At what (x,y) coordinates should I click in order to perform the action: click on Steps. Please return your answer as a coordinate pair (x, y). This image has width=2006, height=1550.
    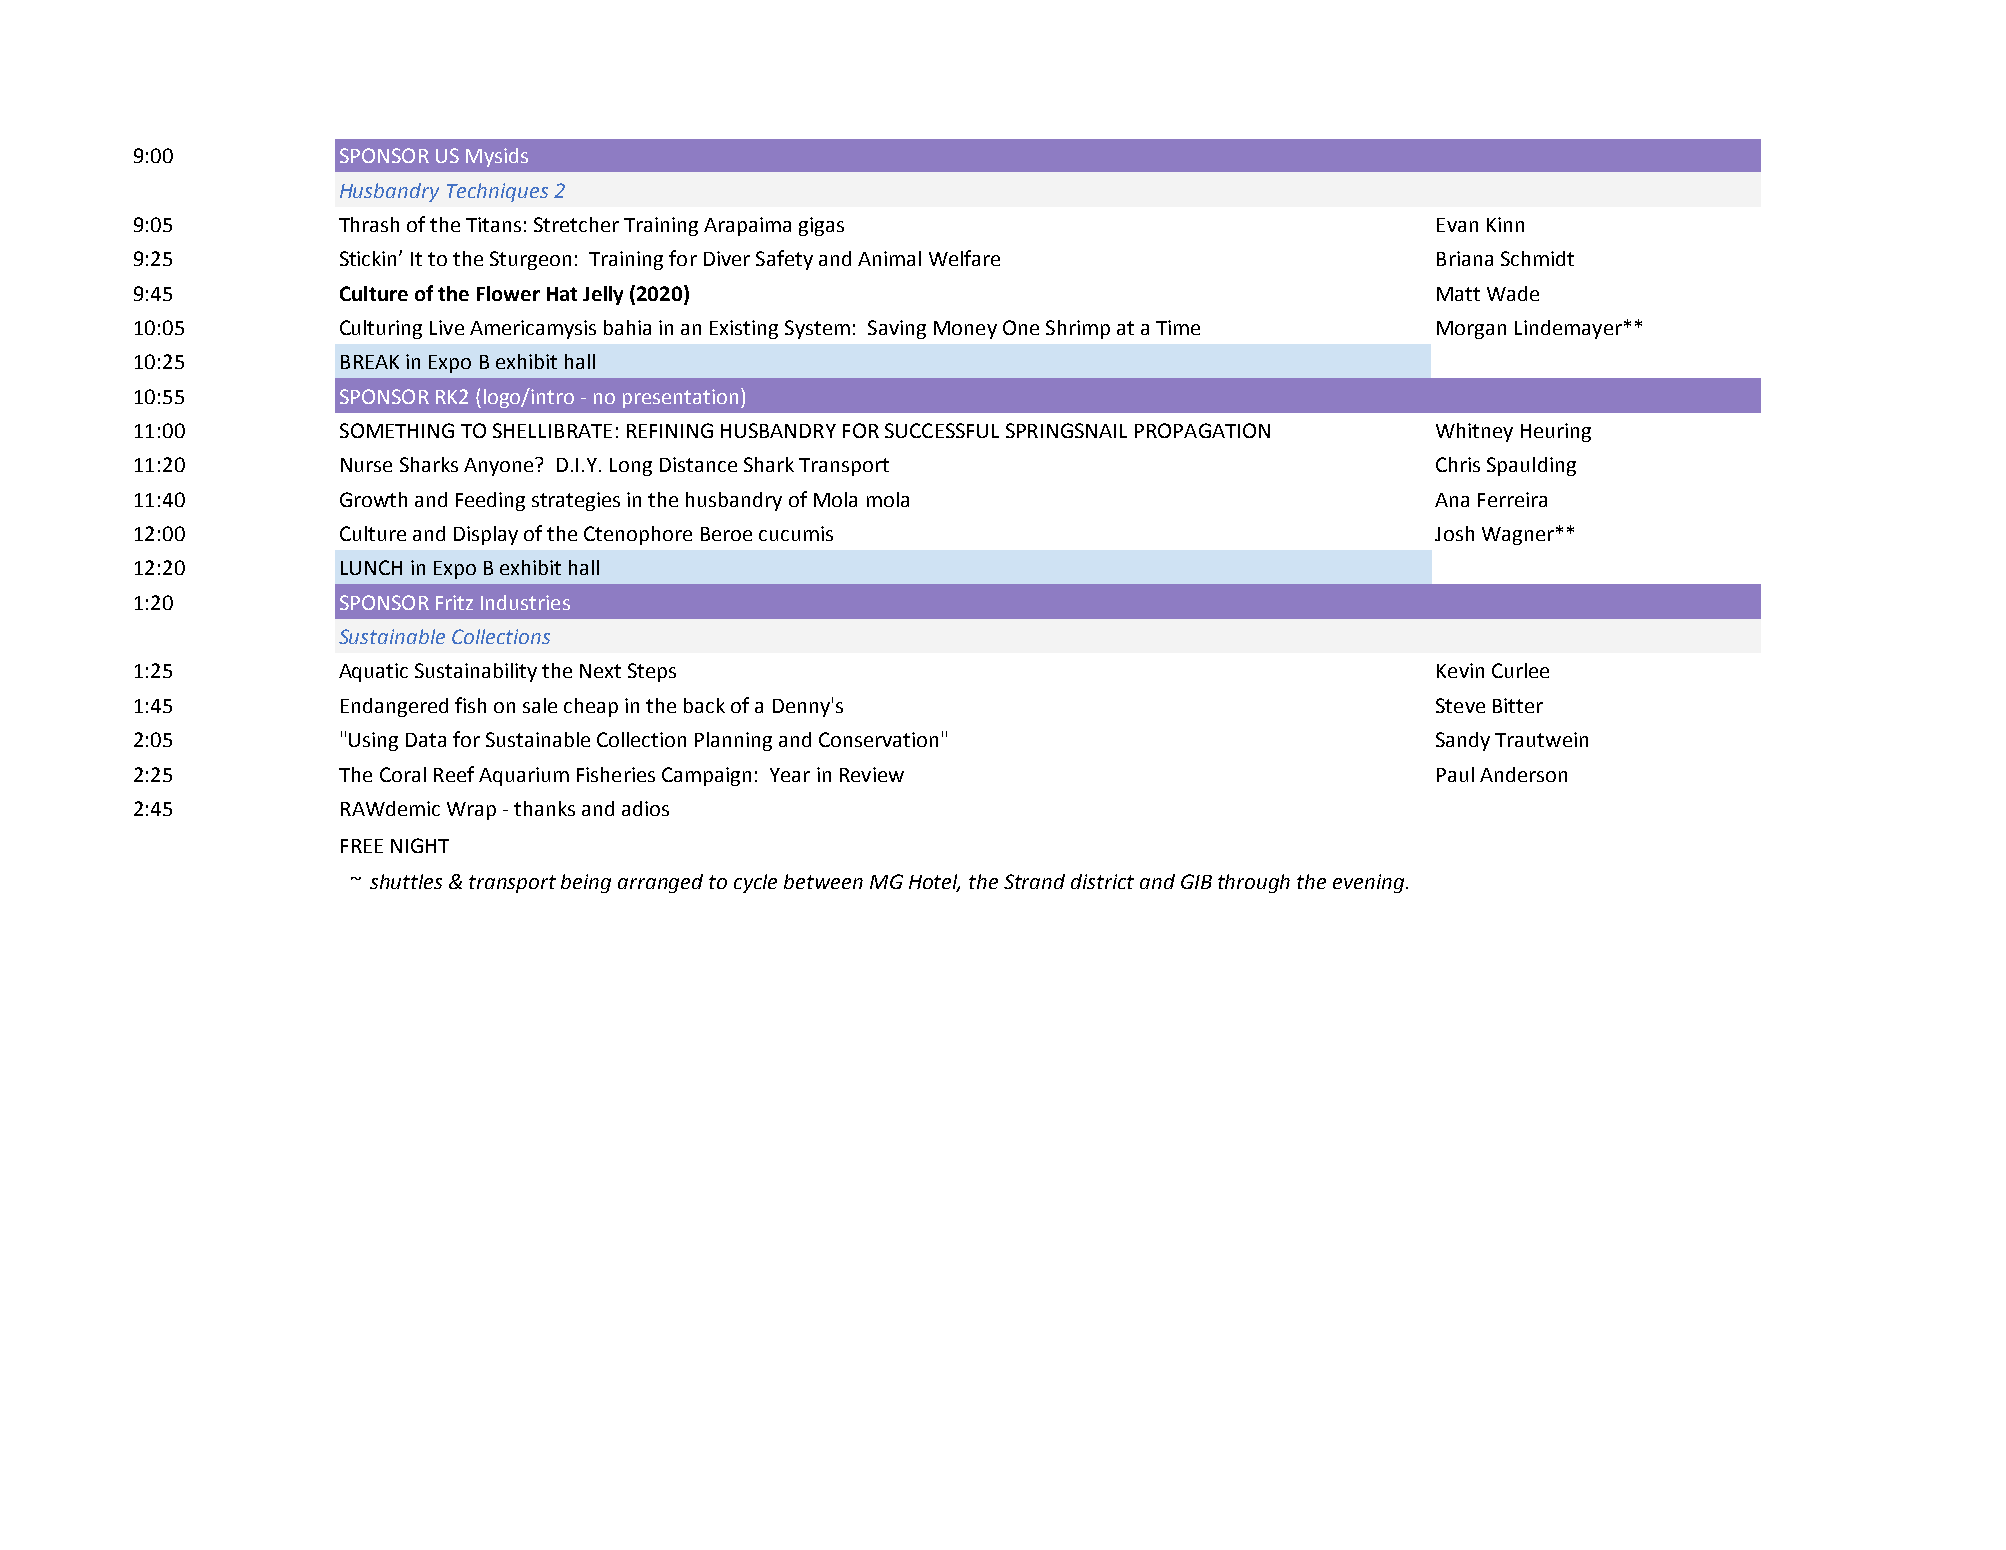
    Looking at the image, I should click on (652, 672).
